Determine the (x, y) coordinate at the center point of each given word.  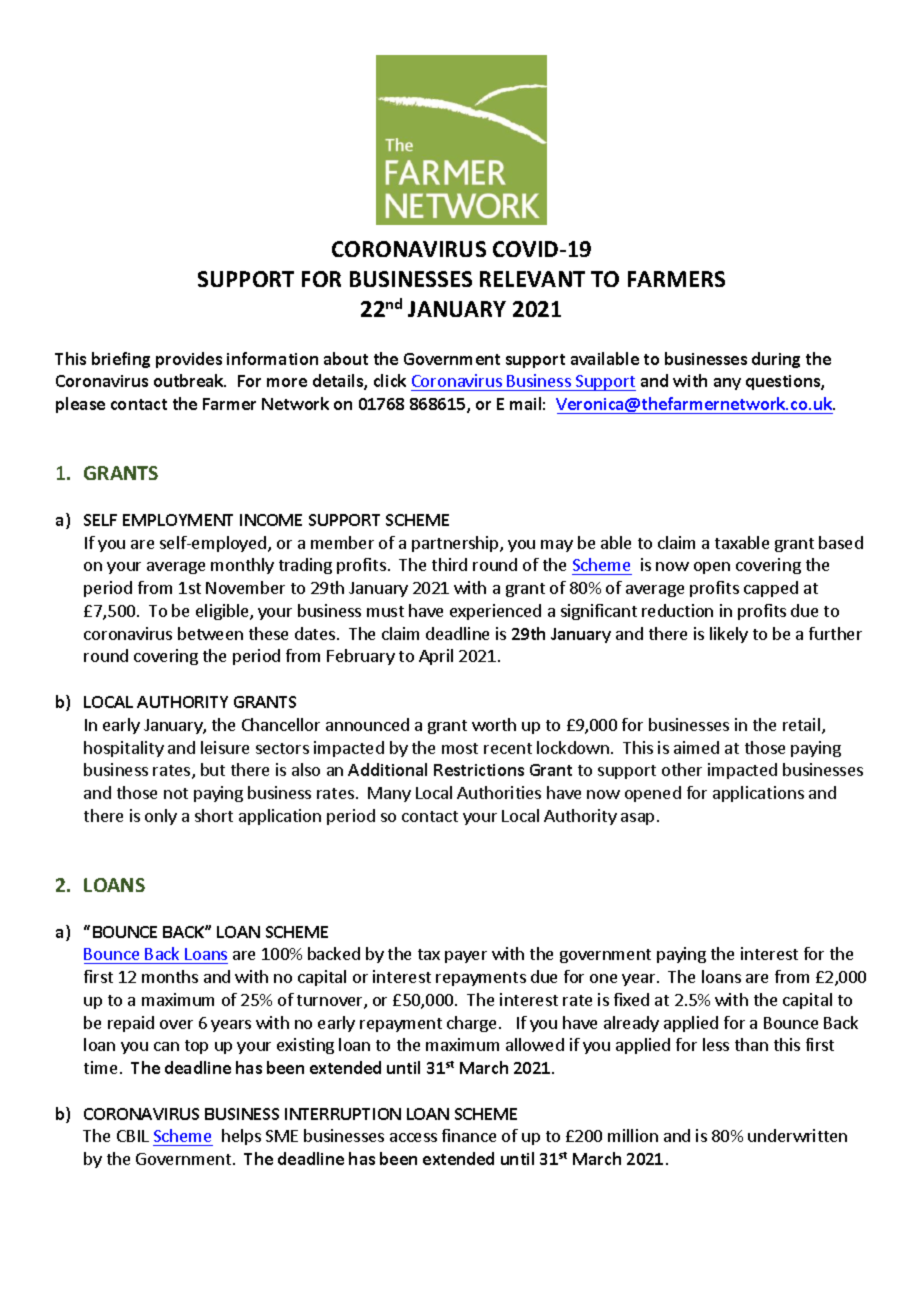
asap (637, 819)
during (776, 360)
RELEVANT (532, 279)
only (161, 817)
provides (189, 360)
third (449, 564)
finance (469, 1135)
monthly (242, 566)
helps (241, 1137)
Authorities (499, 792)
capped (771, 589)
